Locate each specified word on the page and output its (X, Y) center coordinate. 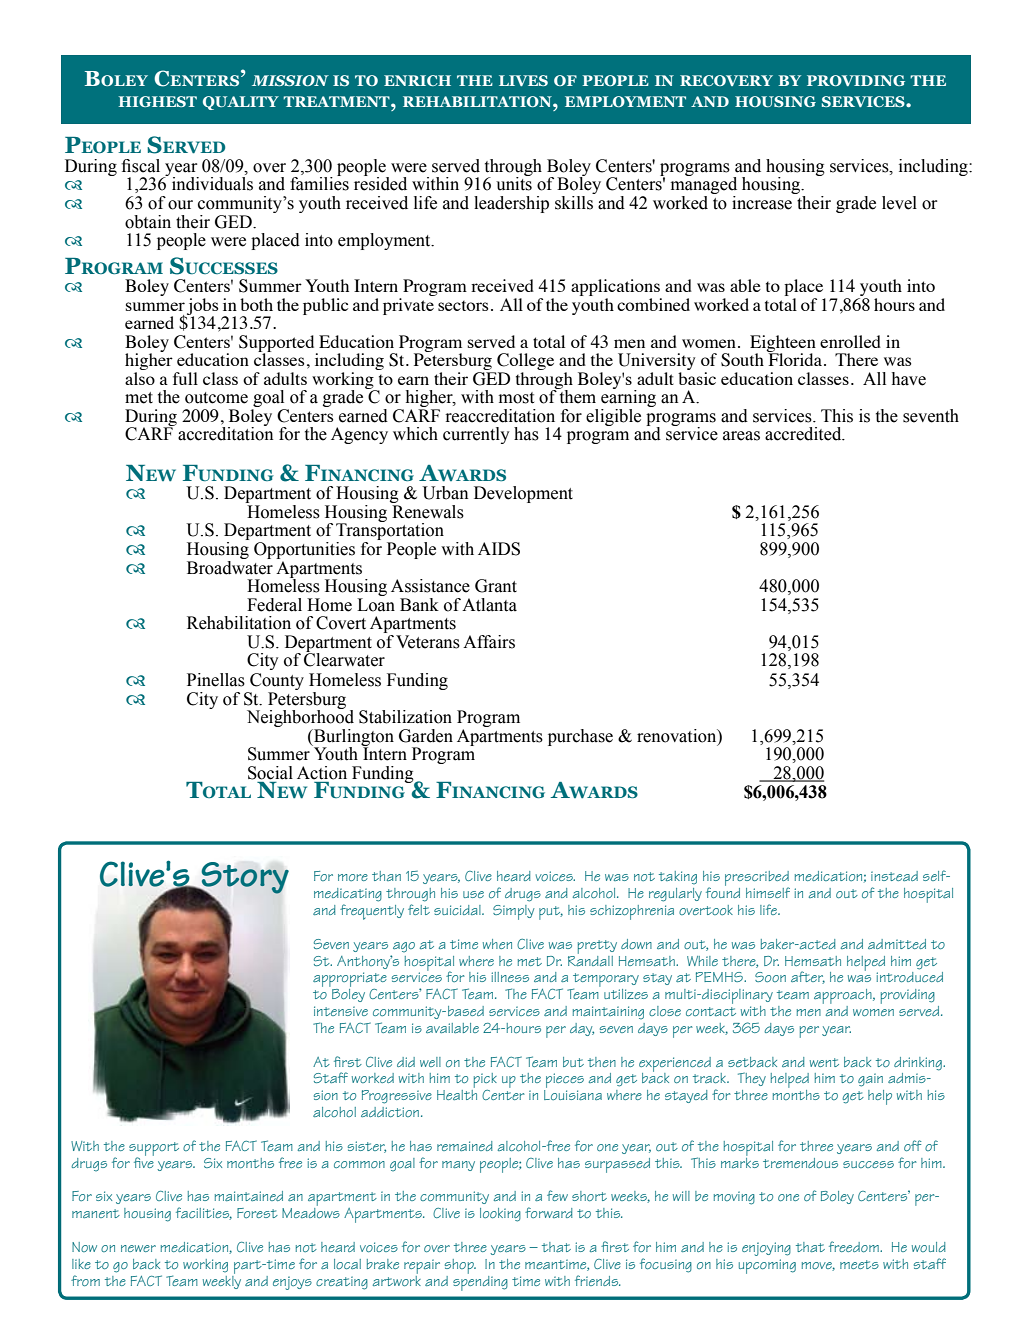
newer (138, 1248)
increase (762, 203)
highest (158, 101)
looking (500, 1215)
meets (859, 1264)
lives (523, 80)
